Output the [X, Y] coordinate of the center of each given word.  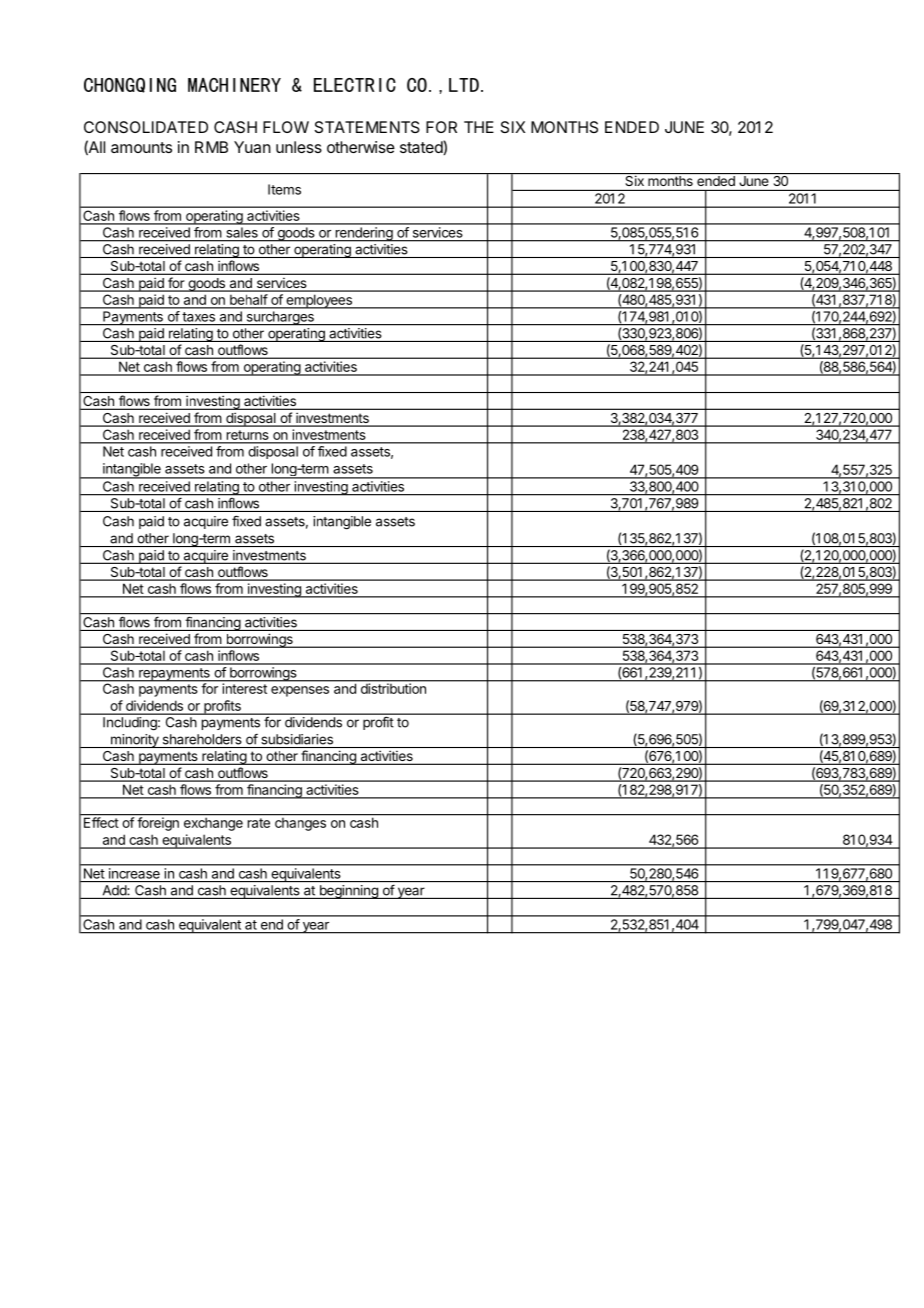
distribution [393, 687]
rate [259, 823]
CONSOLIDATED [146, 127]
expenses [300, 691]
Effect [100, 821]
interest [244, 687]
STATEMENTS [367, 127]
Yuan [252, 147]
